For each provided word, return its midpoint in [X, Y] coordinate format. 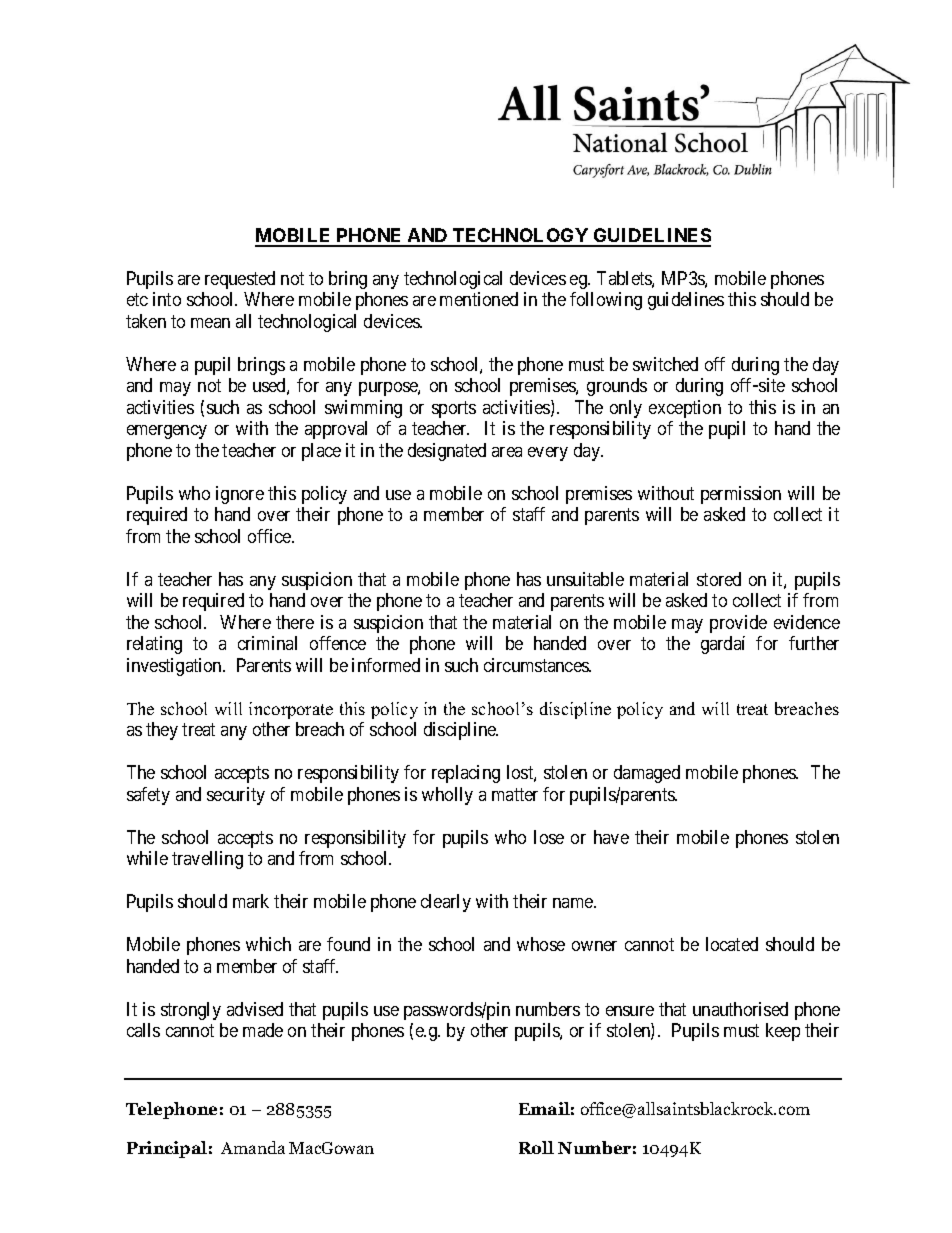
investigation [176, 667]
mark [251, 901]
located [732, 944]
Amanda [253, 1147]
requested [240, 280]
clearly [446, 903]
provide [738, 624]
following [606, 301]
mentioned [479, 299]
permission [741, 495]
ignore [240, 495]
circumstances [537, 665]
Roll [536, 1147]
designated [447, 452]
